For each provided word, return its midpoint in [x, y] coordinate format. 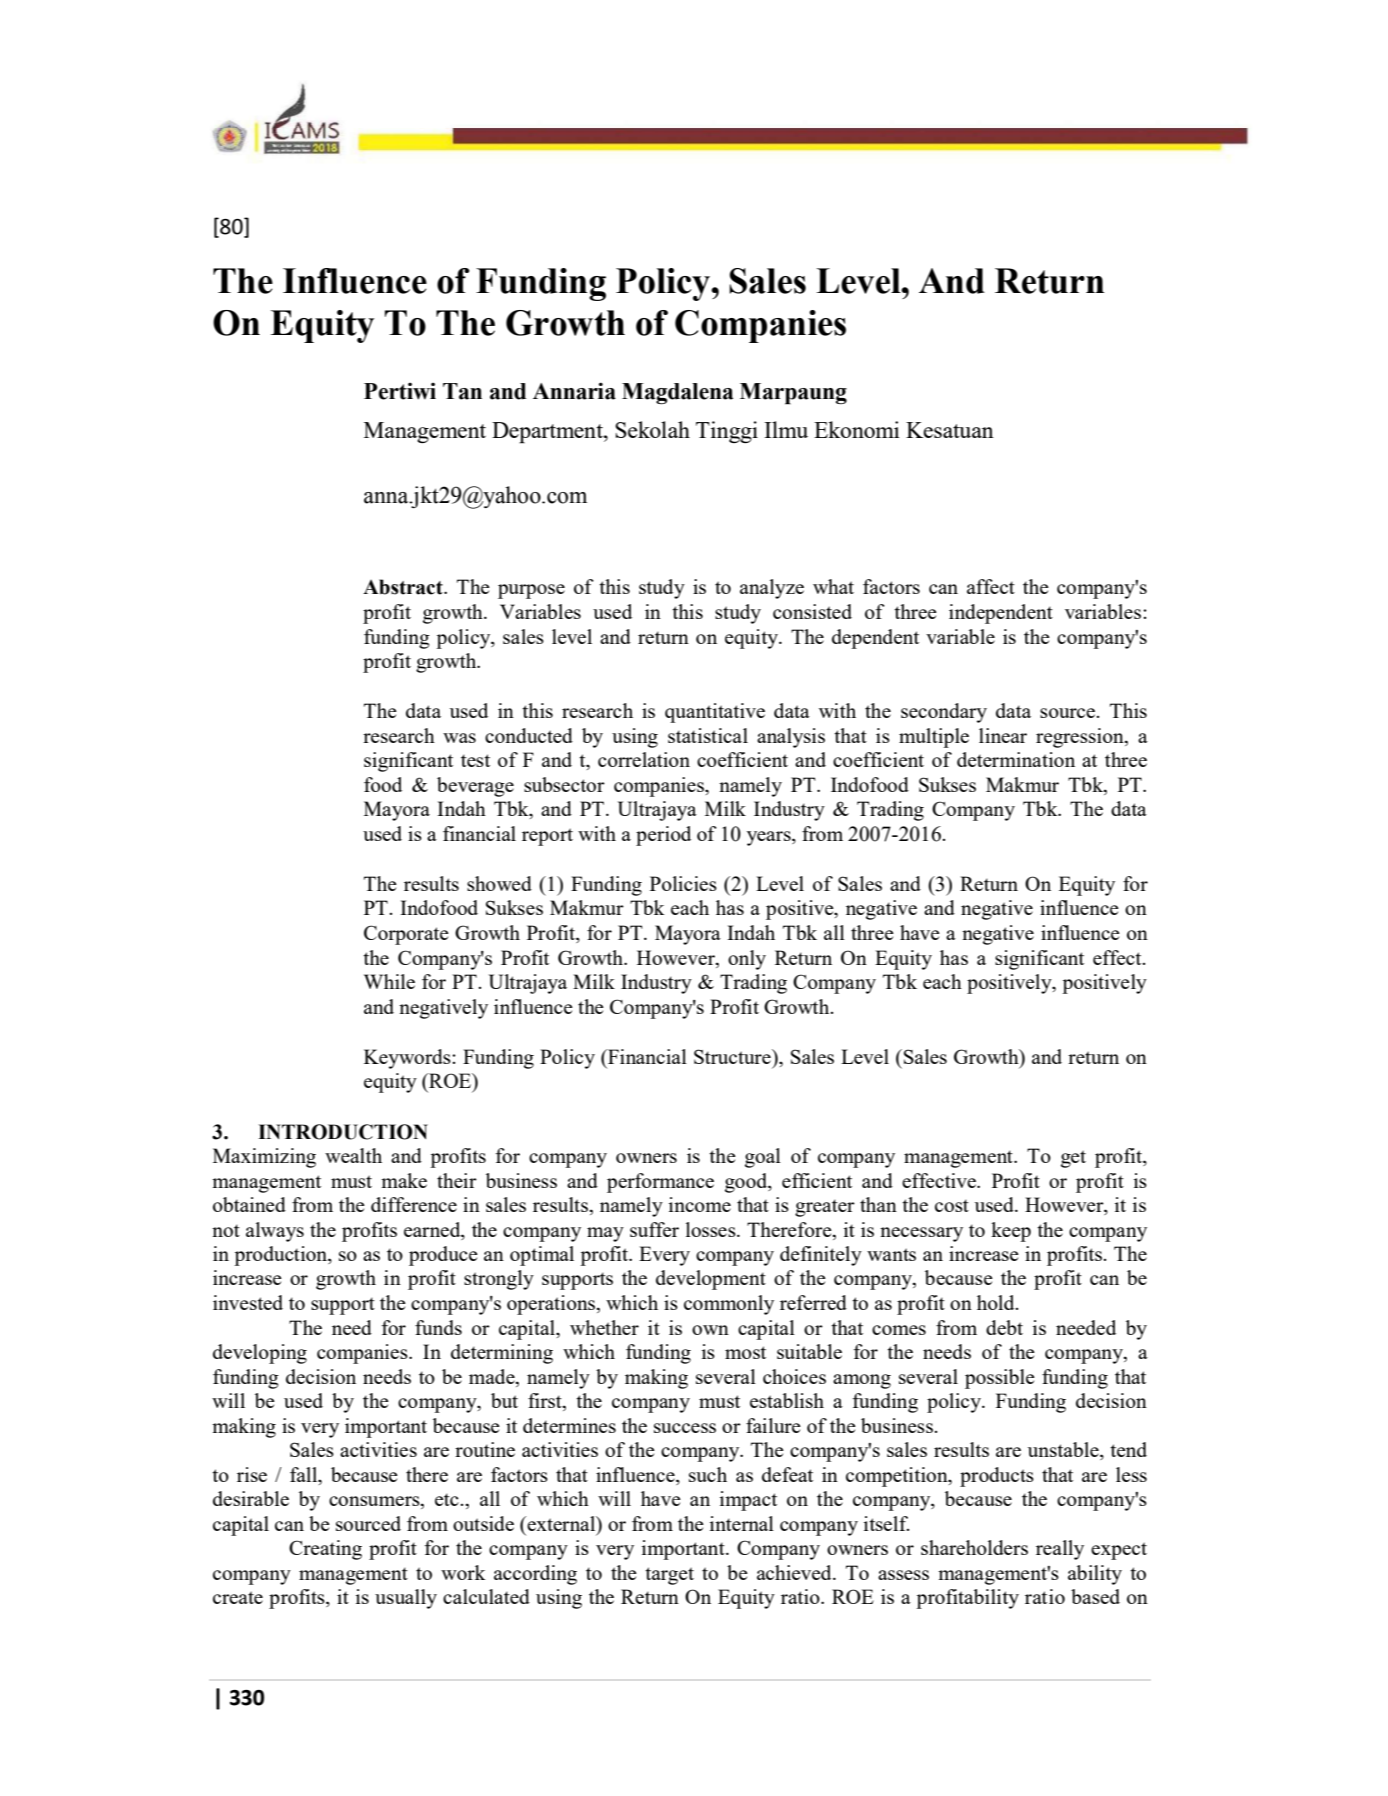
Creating [325, 1550]
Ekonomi [856, 429]
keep [1011, 1232]
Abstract [404, 587]
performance [660, 1183]
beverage [475, 787]
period [663, 836]
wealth [353, 1155]
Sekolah [652, 429]
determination [1016, 759]
